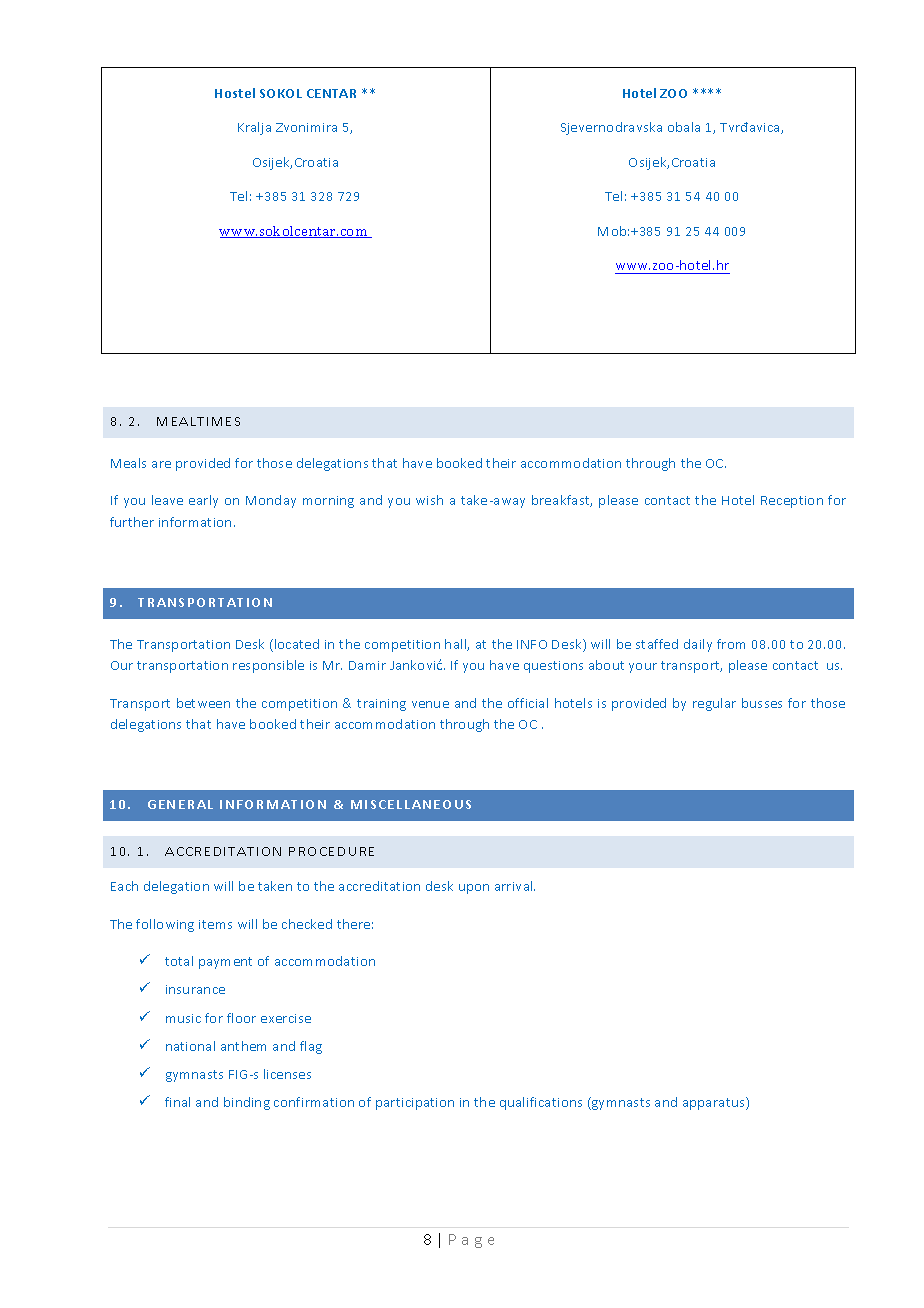  What do you see at coordinates (180, 804) in the screenshot?
I see `GENERAL` at bounding box center [180, 804].
